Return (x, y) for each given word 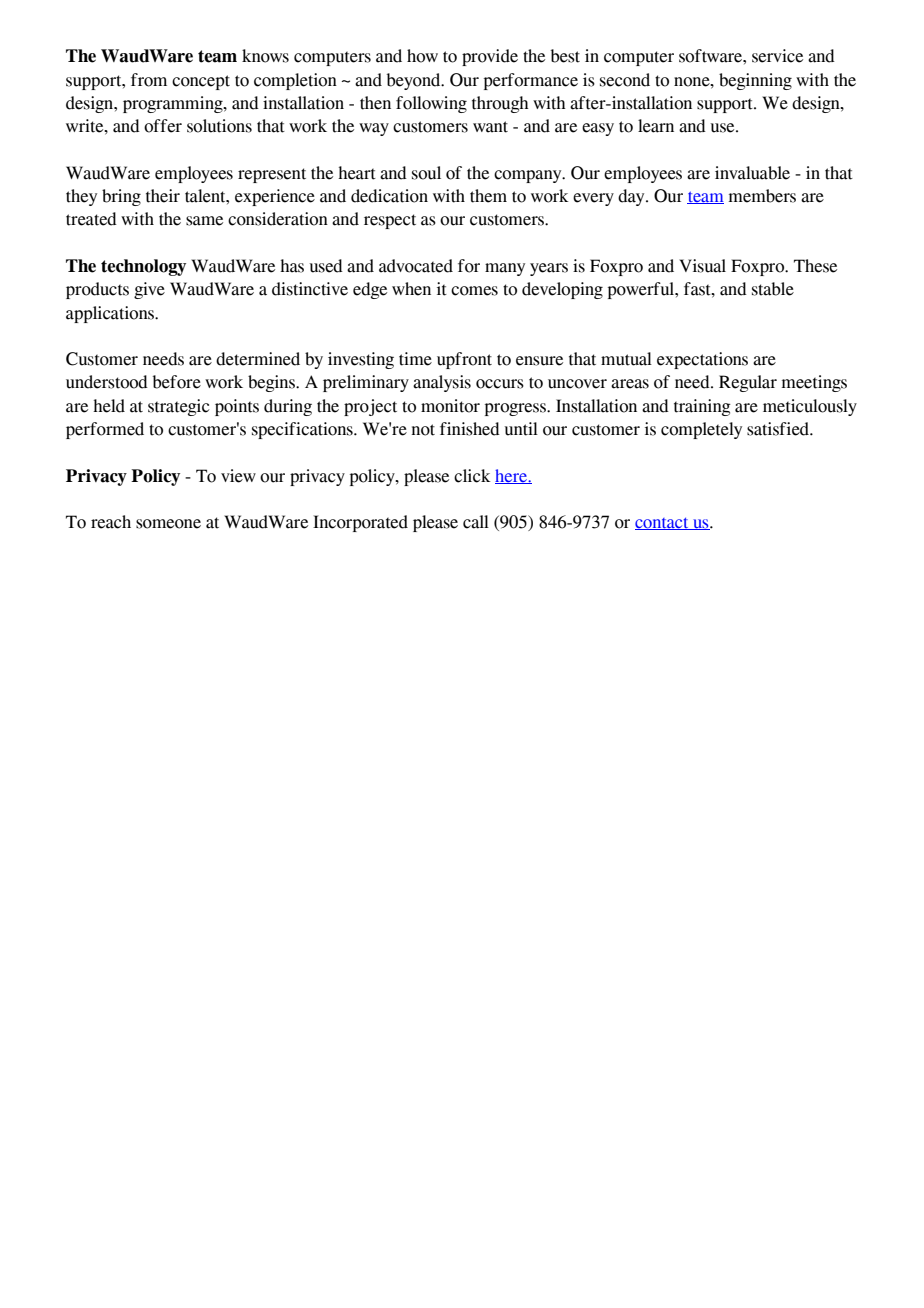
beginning (755, 81)
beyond (415, 81)
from (149, 80)
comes (474, 291)
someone (168, 524)
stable (773, 289)
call (476, 522)
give (149, 290)
